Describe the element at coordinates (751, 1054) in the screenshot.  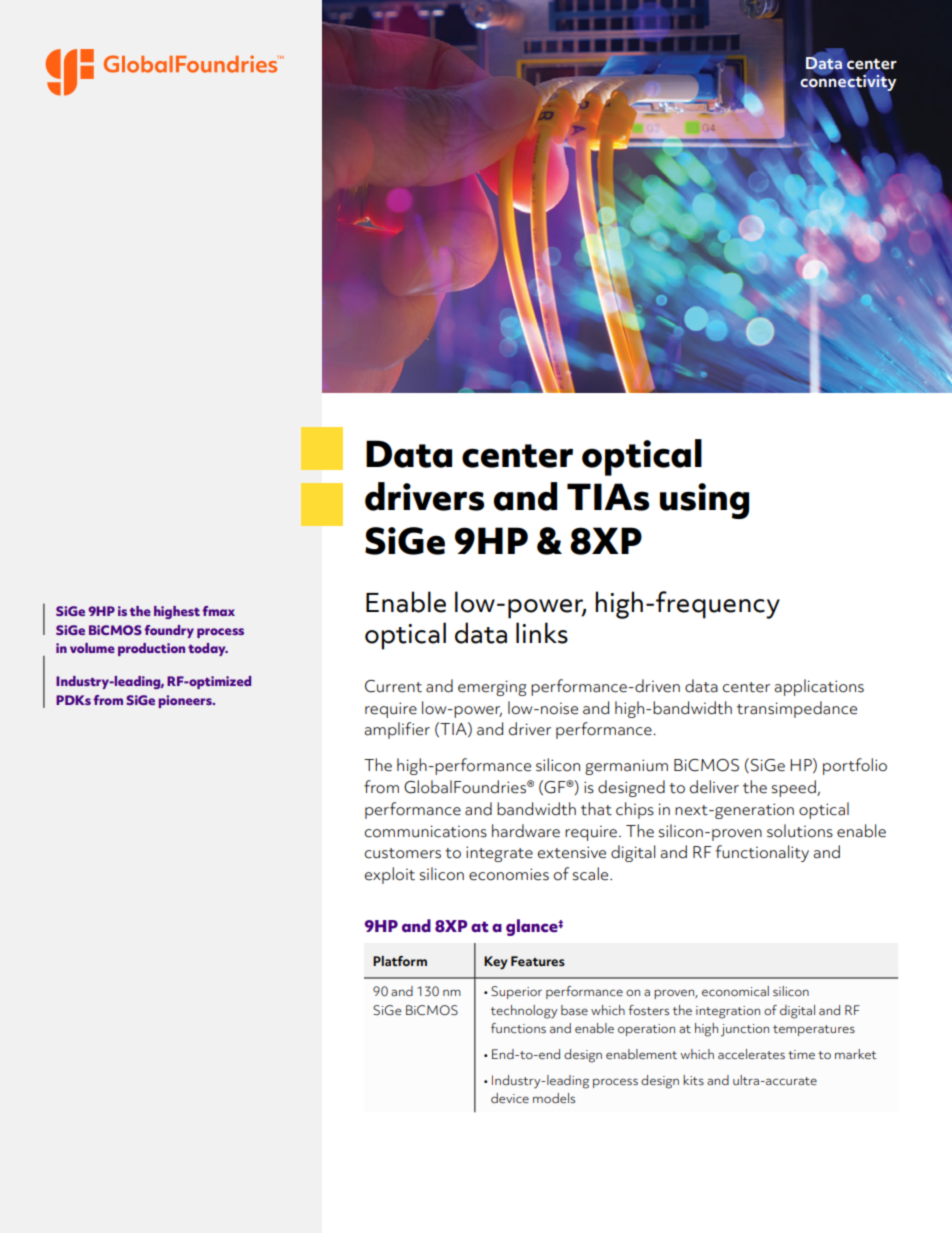
I see `accelerates` at that location.
